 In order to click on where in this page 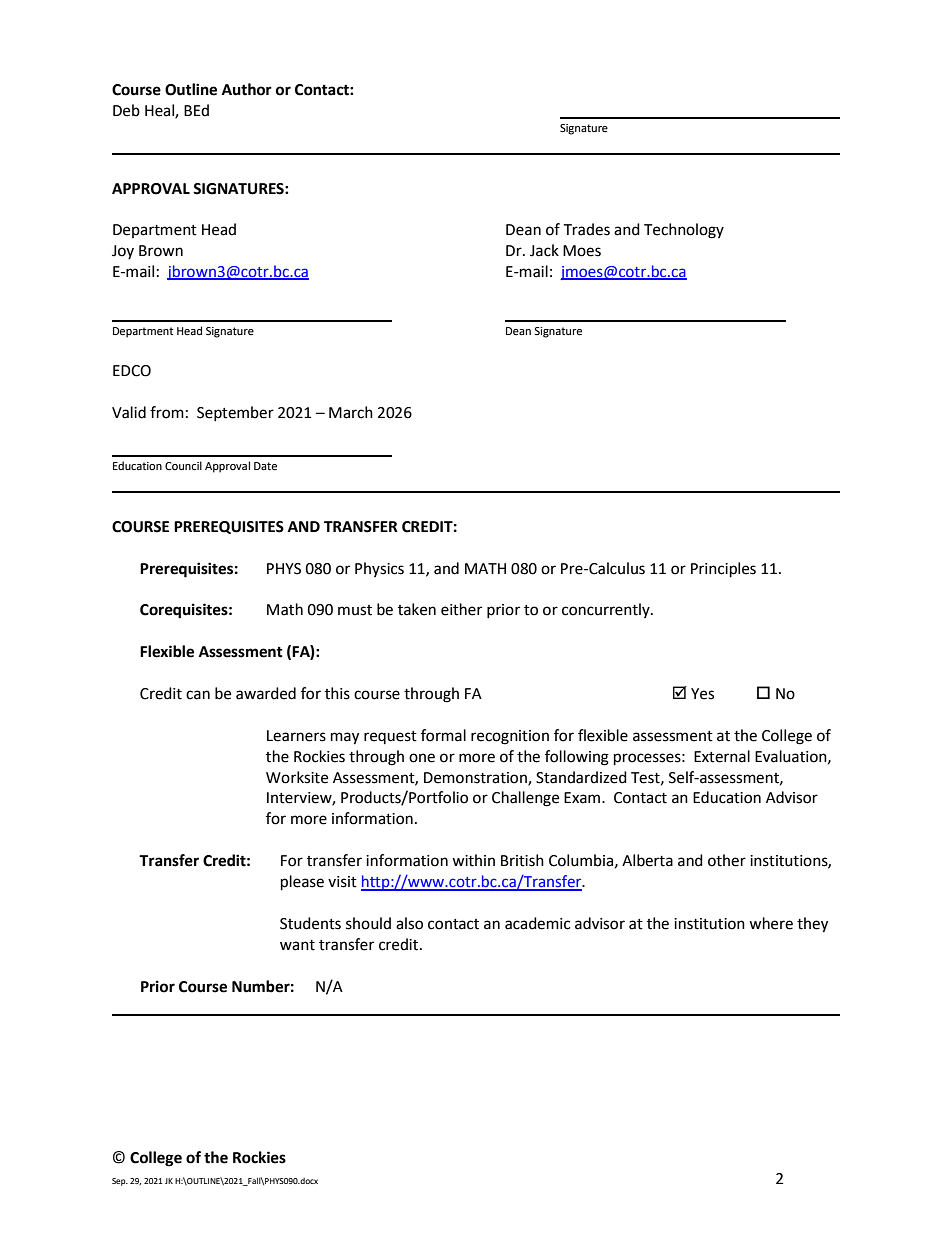, I will do `click(771, 923)`.
